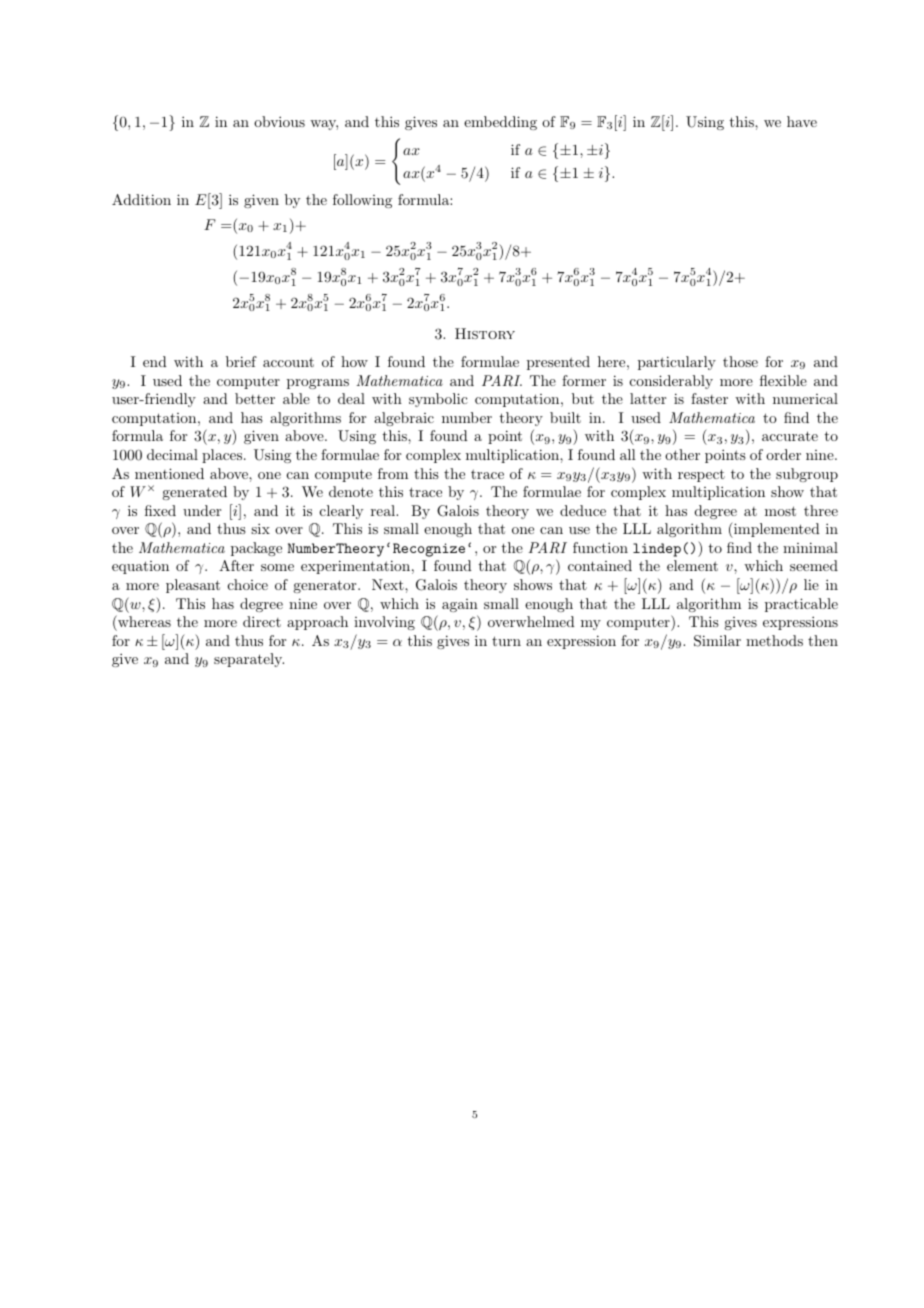 The height and width of the screenshot is (1308, 924). Describe the element at coordinates (241, 361) in the screenshot. I see `brief` at that location.
